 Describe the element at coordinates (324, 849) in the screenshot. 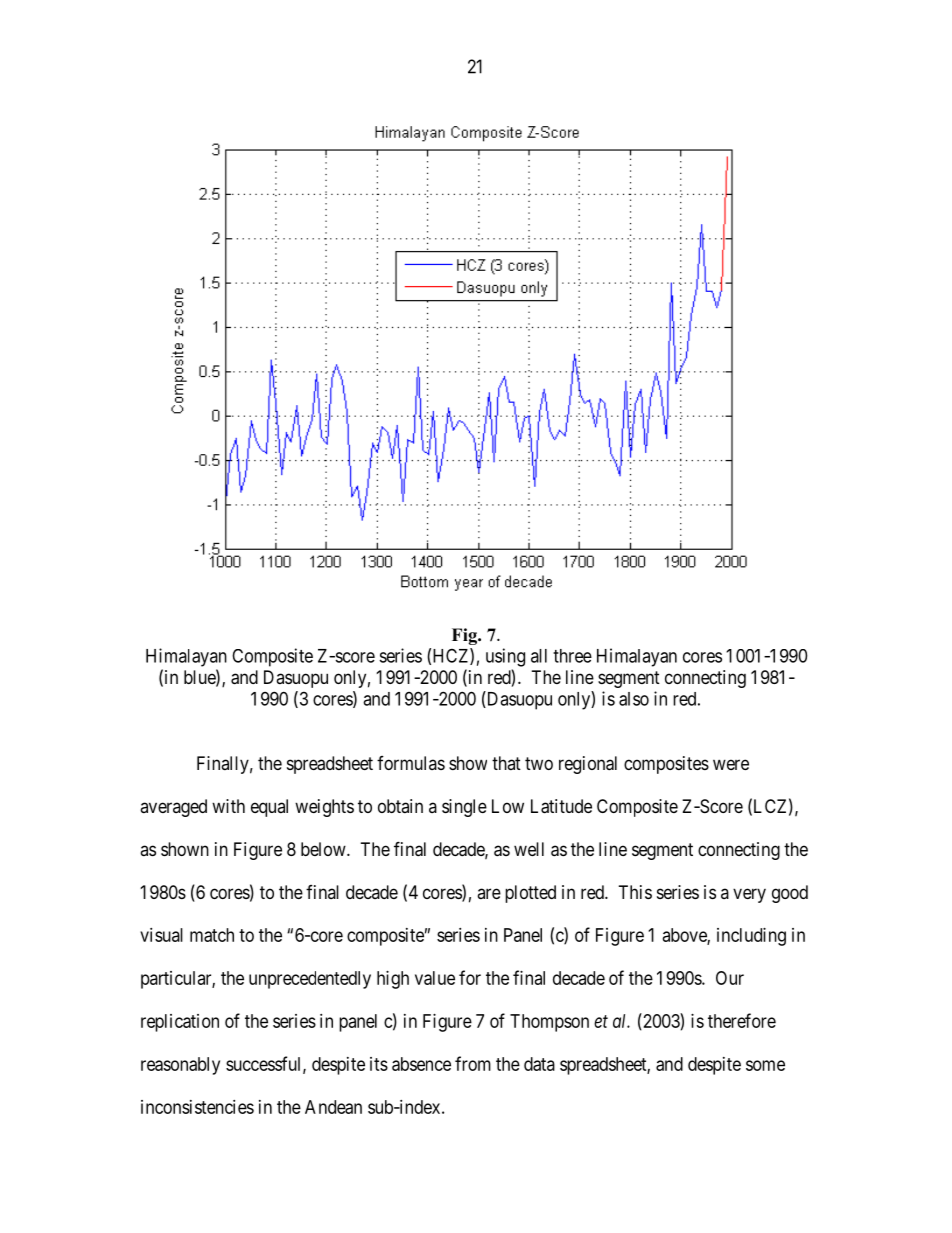

I see `below` at that location.
